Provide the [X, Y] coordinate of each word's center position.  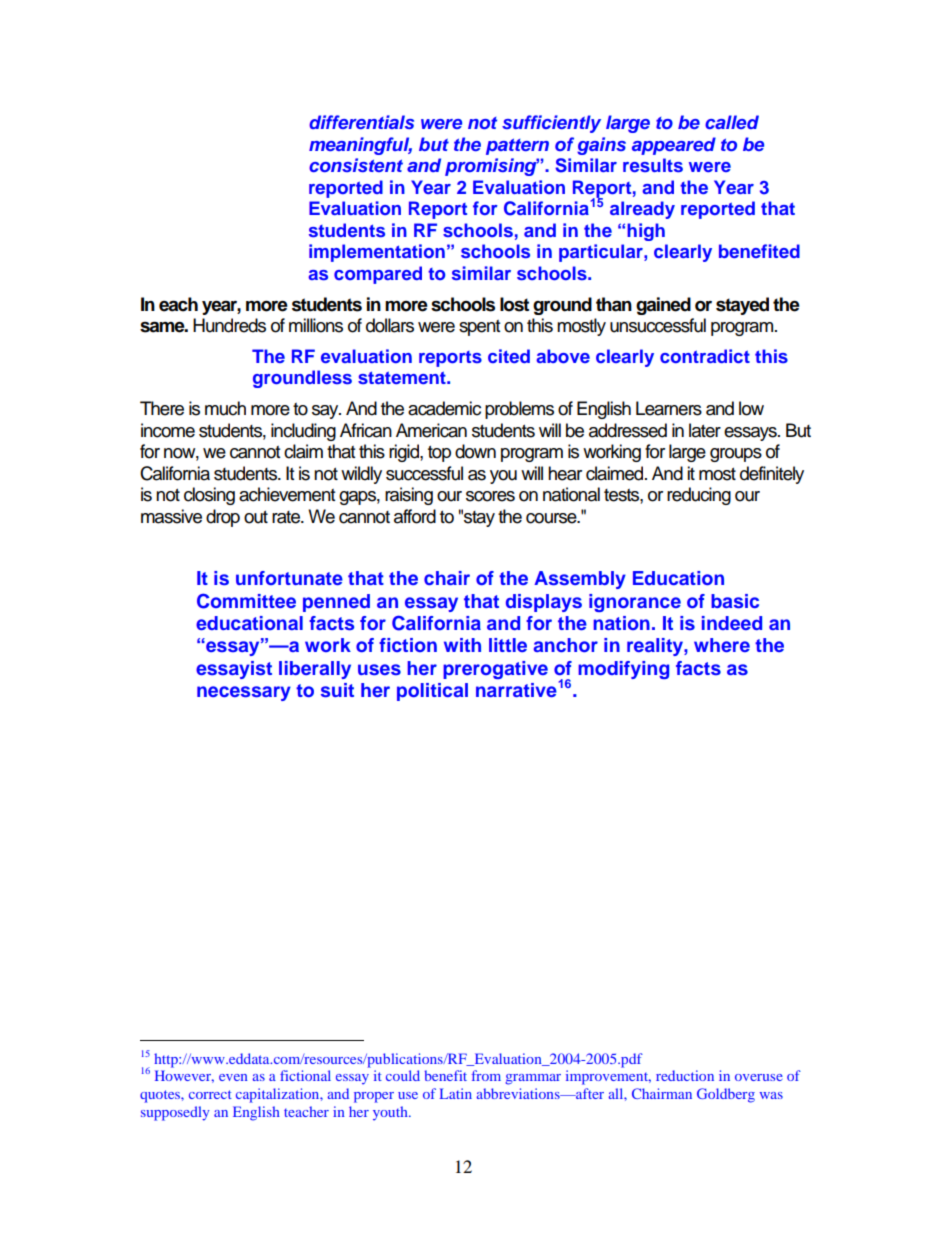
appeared [674, 146]
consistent [356, 165]
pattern [517, 147]
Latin [456, 1093]
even [233, 1077]
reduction [685, 1075]
